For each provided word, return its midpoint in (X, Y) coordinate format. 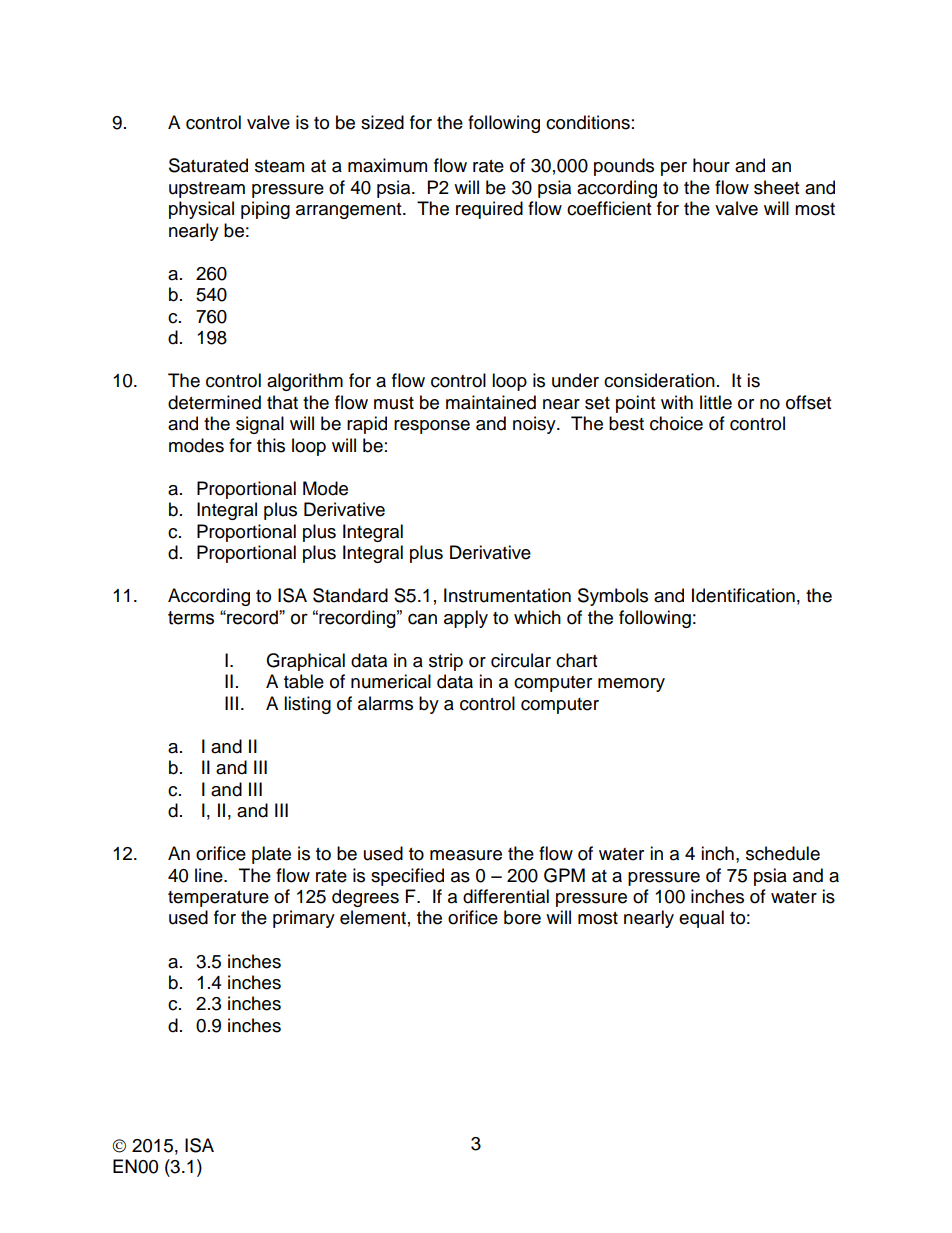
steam (279, 166)
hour (711, 165)
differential (506, 896)
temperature (218, 899)
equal (701, 919)
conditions (588, 122)
